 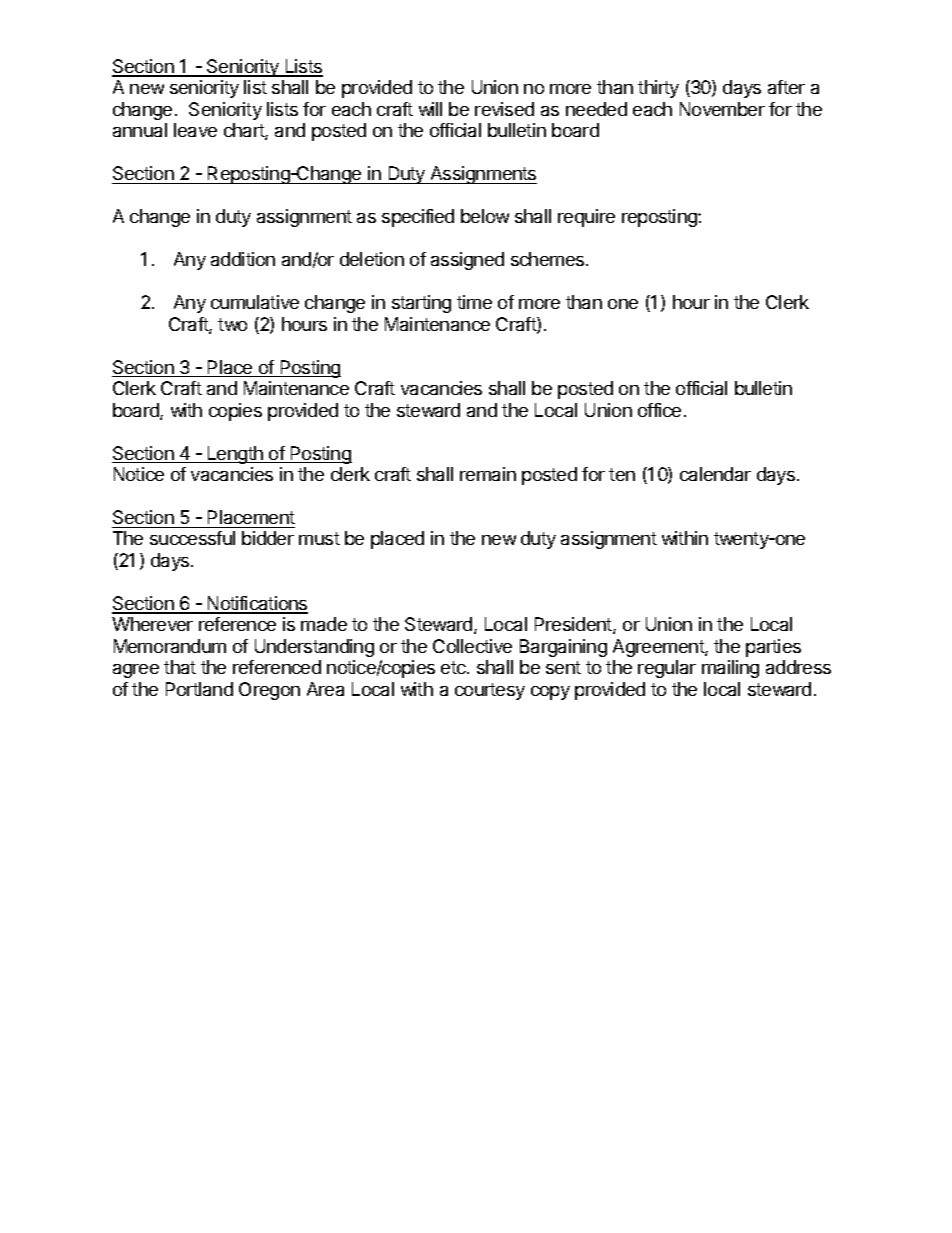 I want to click on mailing, so click(x=730, y=669).
